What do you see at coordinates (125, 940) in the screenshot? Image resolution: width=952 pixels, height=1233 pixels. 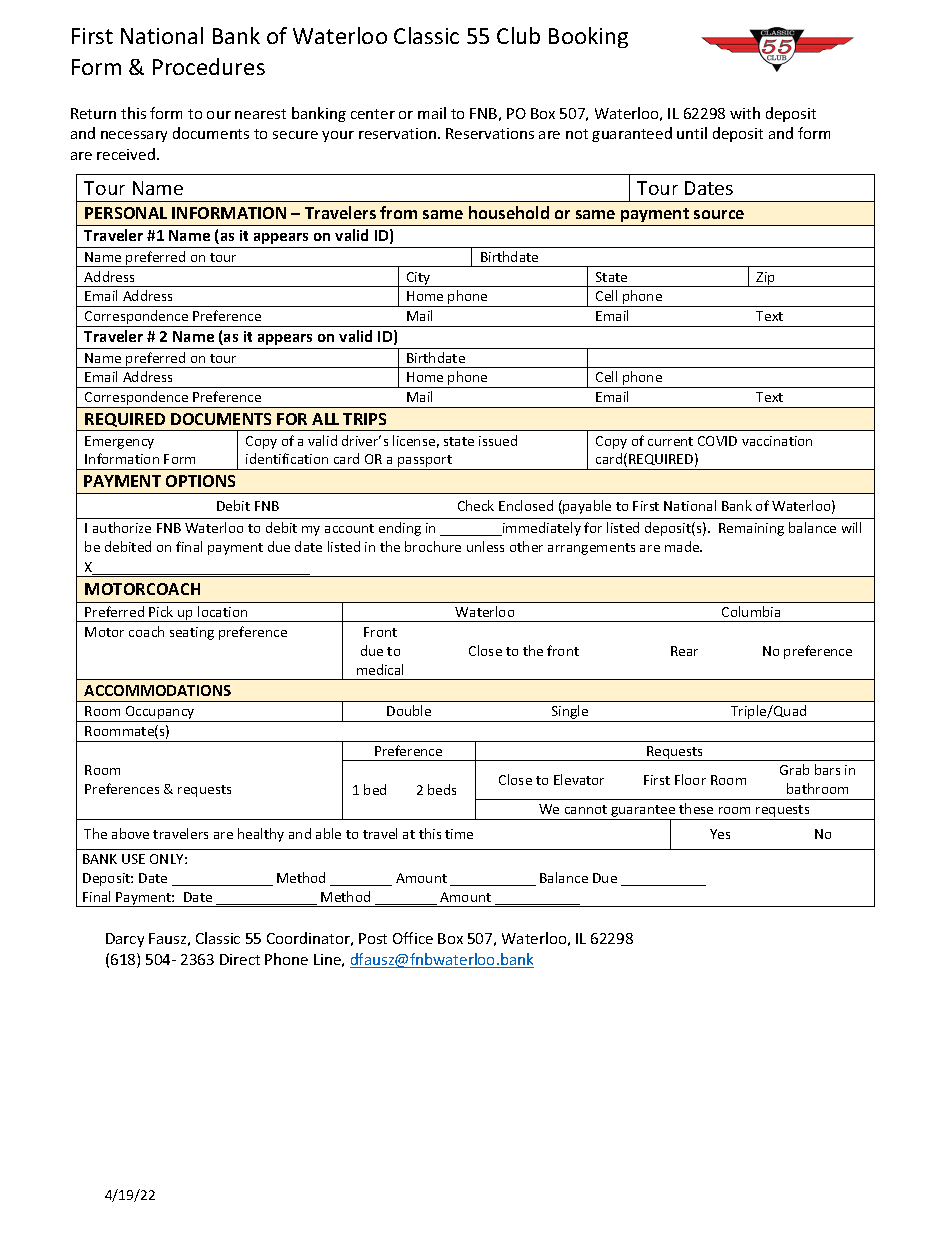 I see `Darcy` at bounding box center [125, 940].
